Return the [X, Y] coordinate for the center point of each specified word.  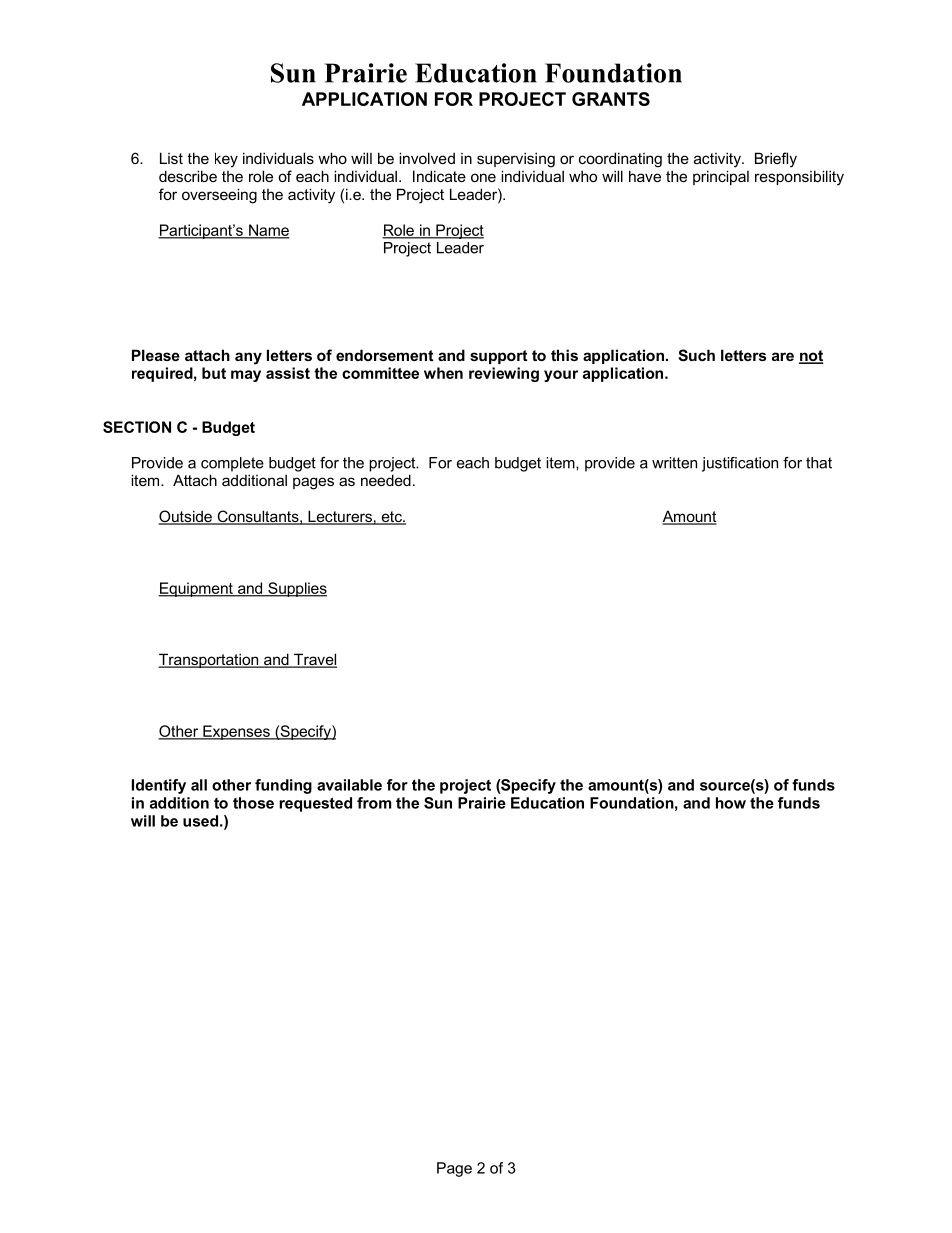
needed [386, 480]
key [226, 160]
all [199, 785]
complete [232, 464]
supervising [516, 160]
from [374, 803]
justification [740, 464]
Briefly [776, 160]
